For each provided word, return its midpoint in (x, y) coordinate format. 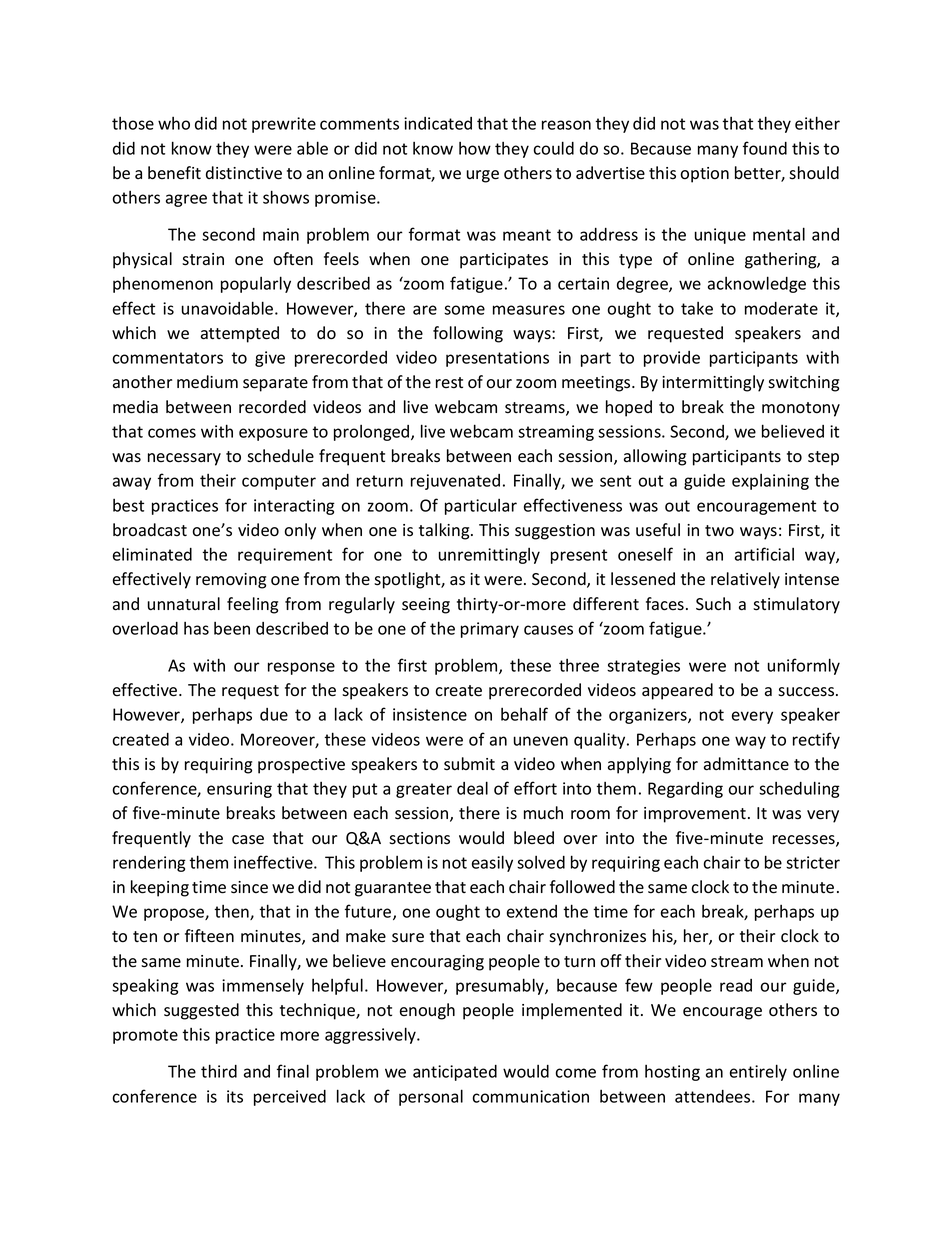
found (765, 148)
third (219, 1071)
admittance (746, 764)
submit (469, 764)
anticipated (455, 1073)
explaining (770, 482)
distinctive (244, 173)
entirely (758, 1072)
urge (483, 176)
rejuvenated (455, 482)
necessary (184, 459)
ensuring (239, 790)
